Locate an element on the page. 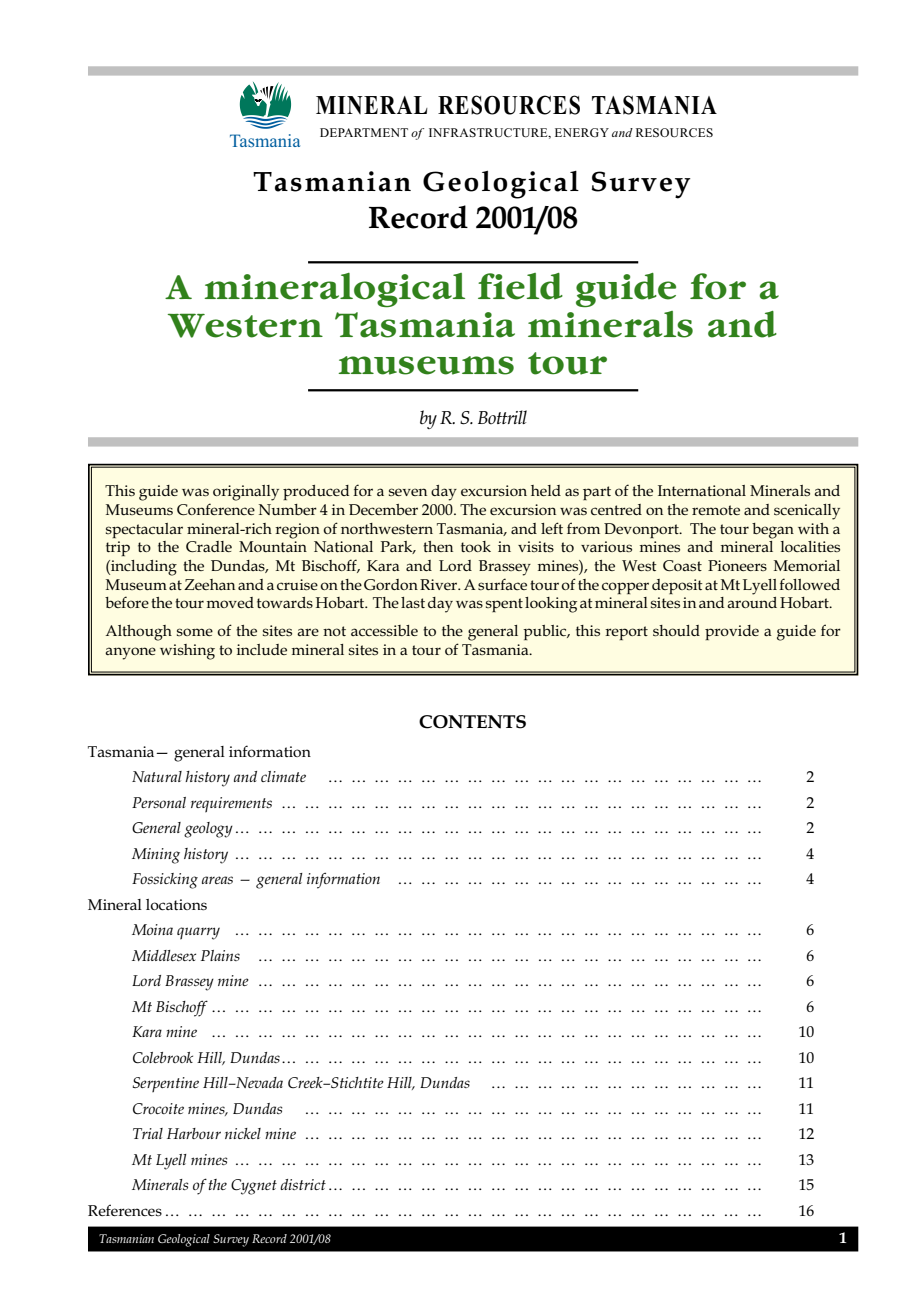  Mining is located at coordinates (156, 856).
